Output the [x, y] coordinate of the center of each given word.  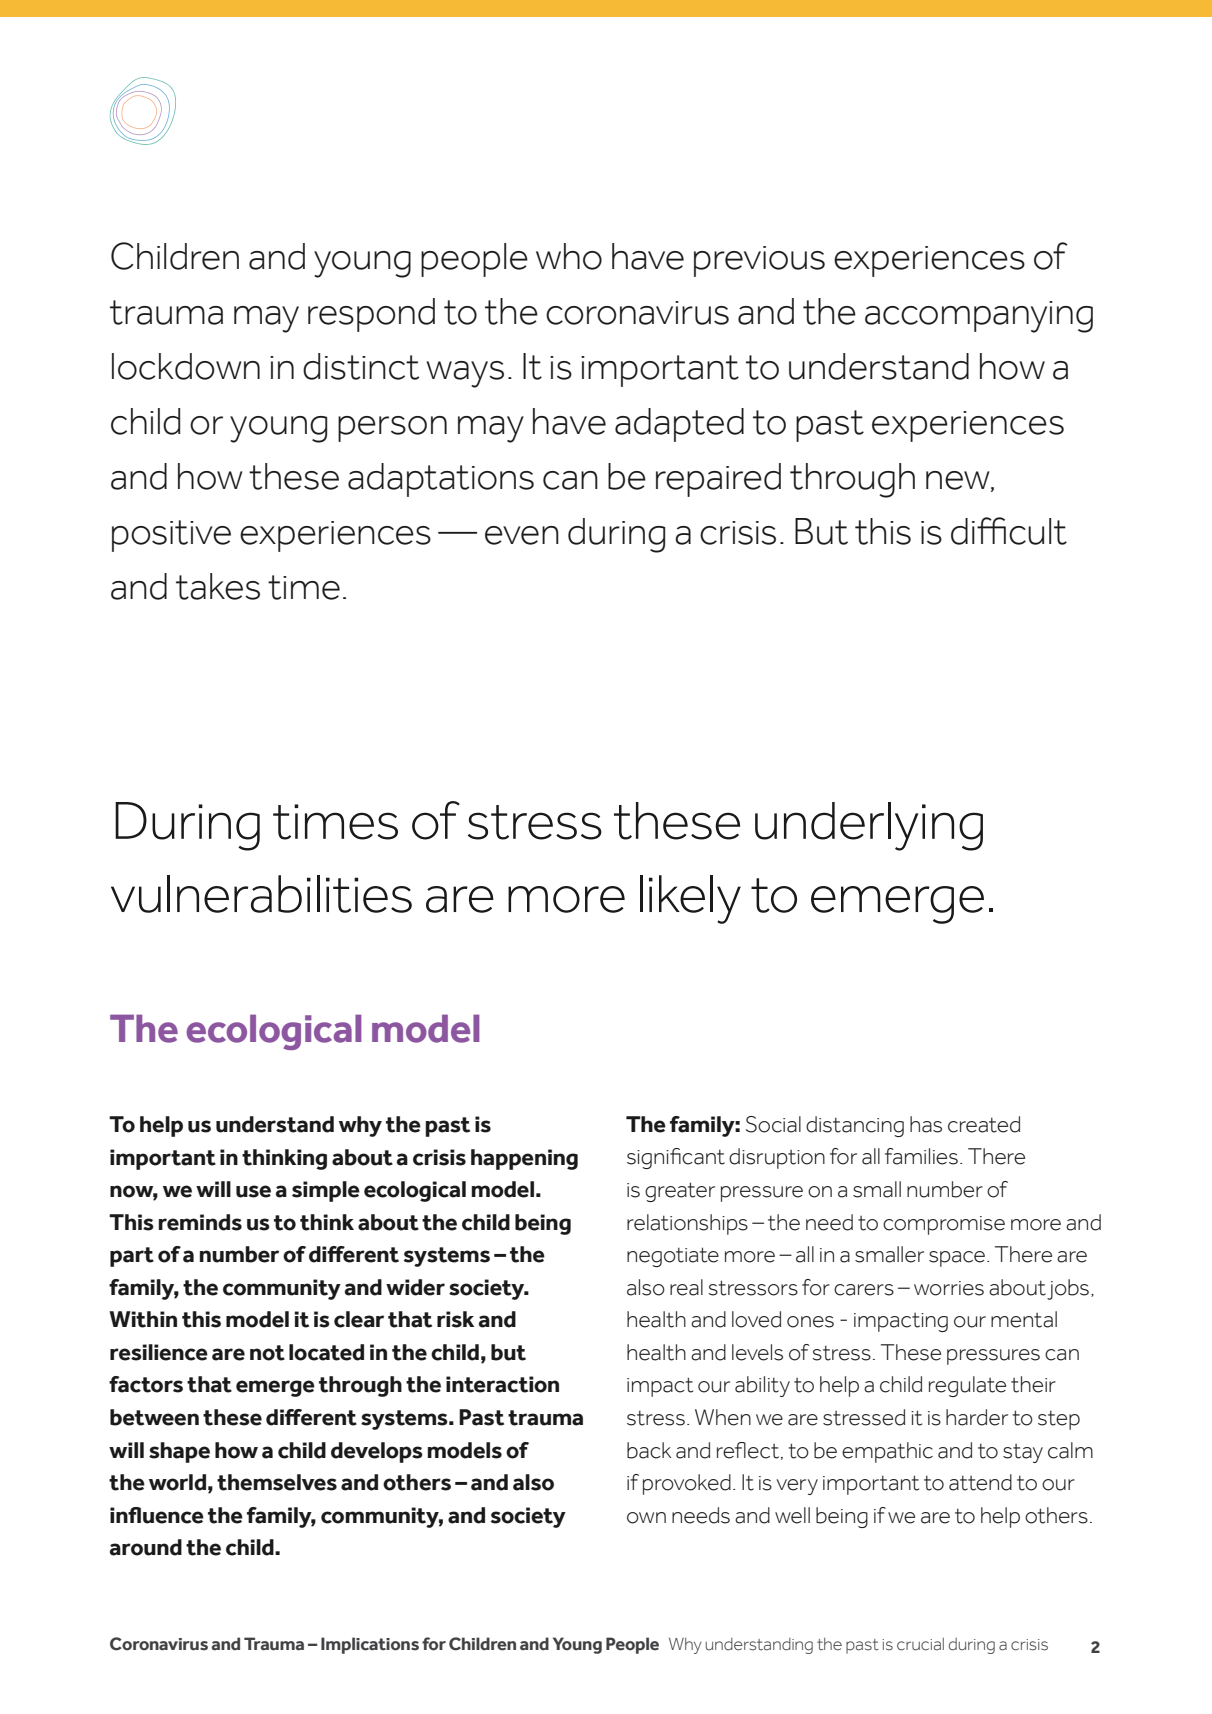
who [569, 256]
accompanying [979, 317]
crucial [920, 1644]
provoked [687, 1484]
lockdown [186, 366]
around [146, 1547]
